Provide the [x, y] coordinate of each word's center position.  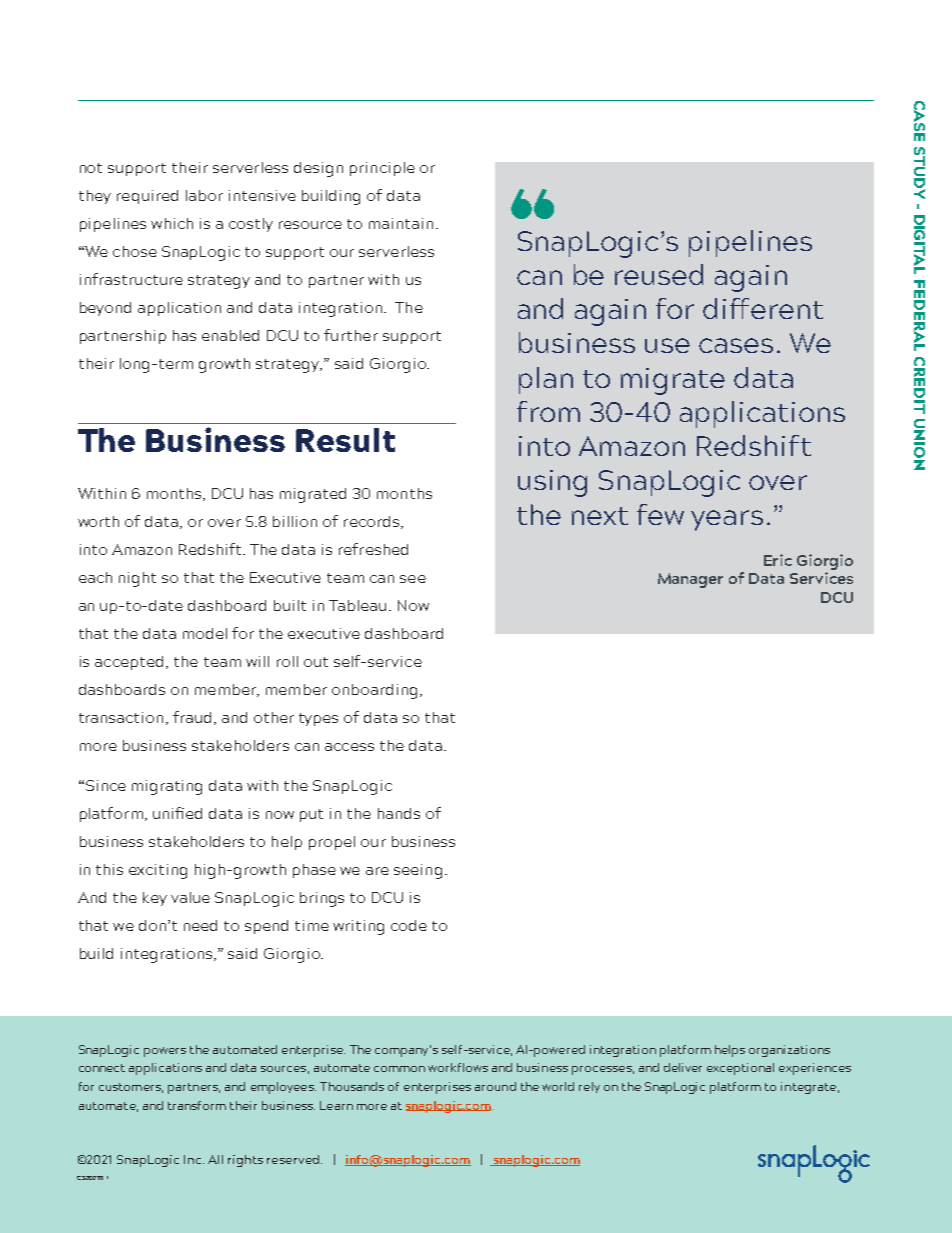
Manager [690, 580]
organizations [789, 1051]
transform [197, 1105]
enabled [230, 335]
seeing [418, 871]
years [727, 520]
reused [659, 274]
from [548, 411]
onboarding [374, 691]
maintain [401, 223]
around [495, 1086]
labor [204, 195]
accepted [129, 663]
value [190, 897]
